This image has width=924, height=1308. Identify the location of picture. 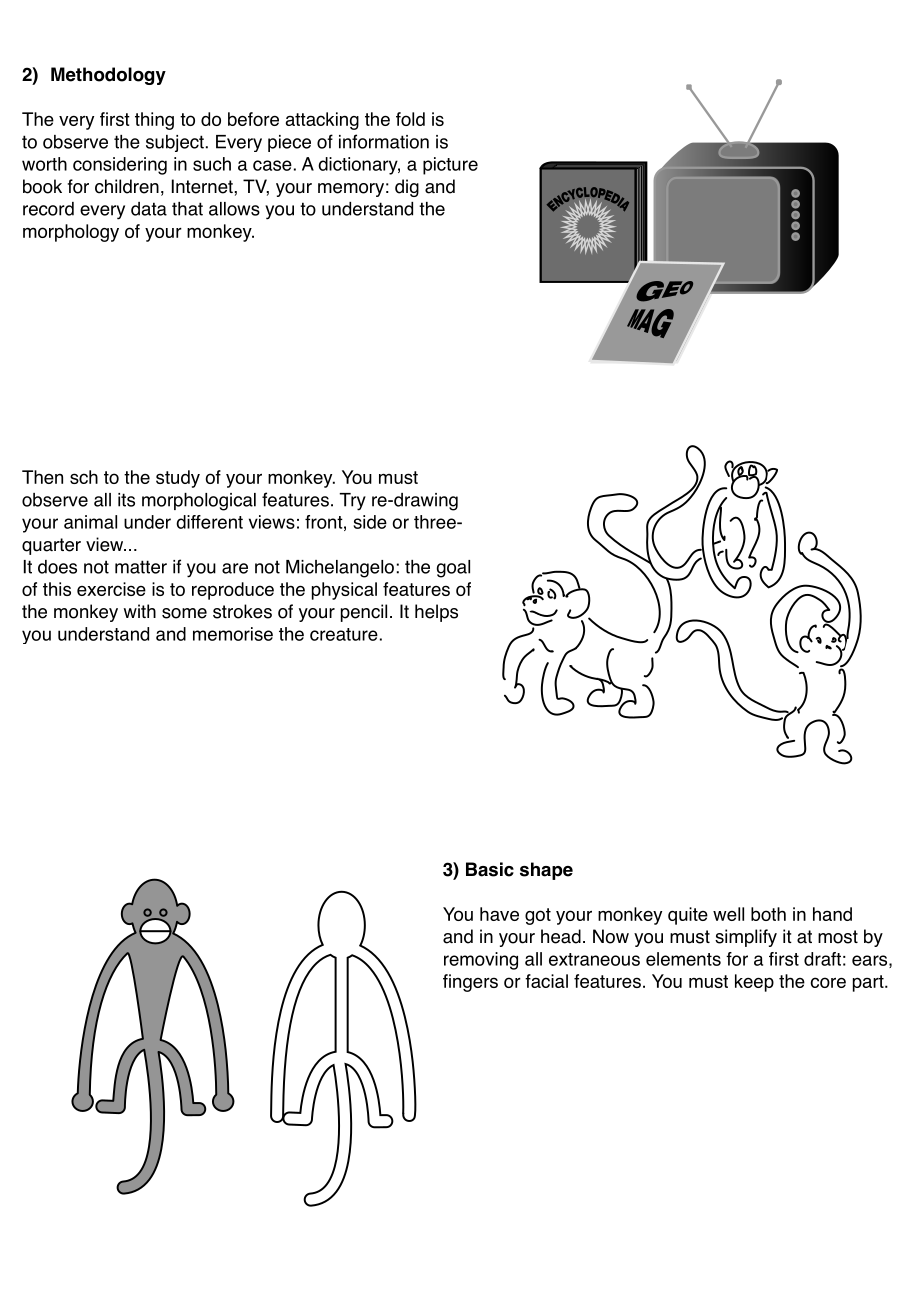
(450, 166).
